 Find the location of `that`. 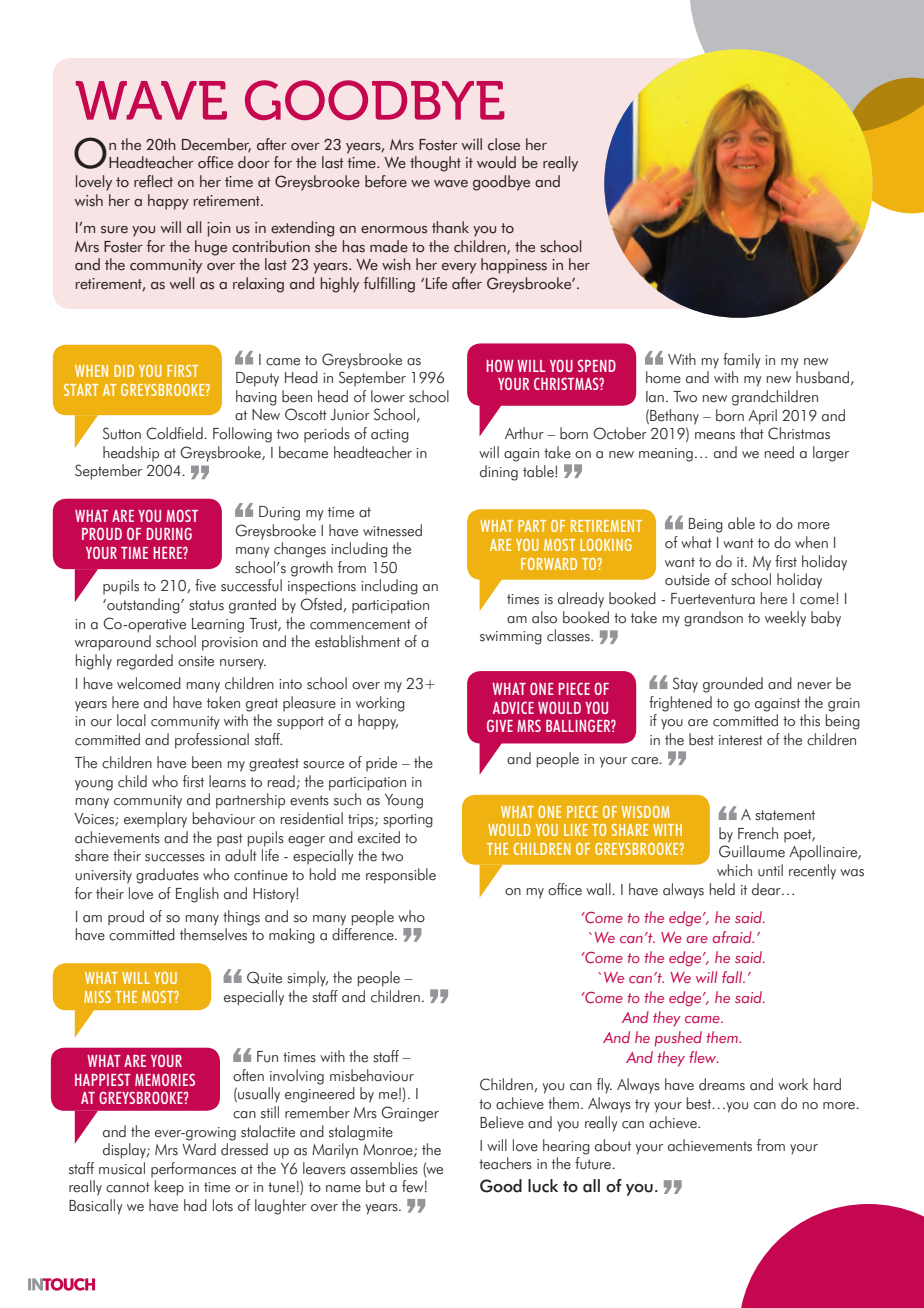

that is located at coordinates (752, 433).
